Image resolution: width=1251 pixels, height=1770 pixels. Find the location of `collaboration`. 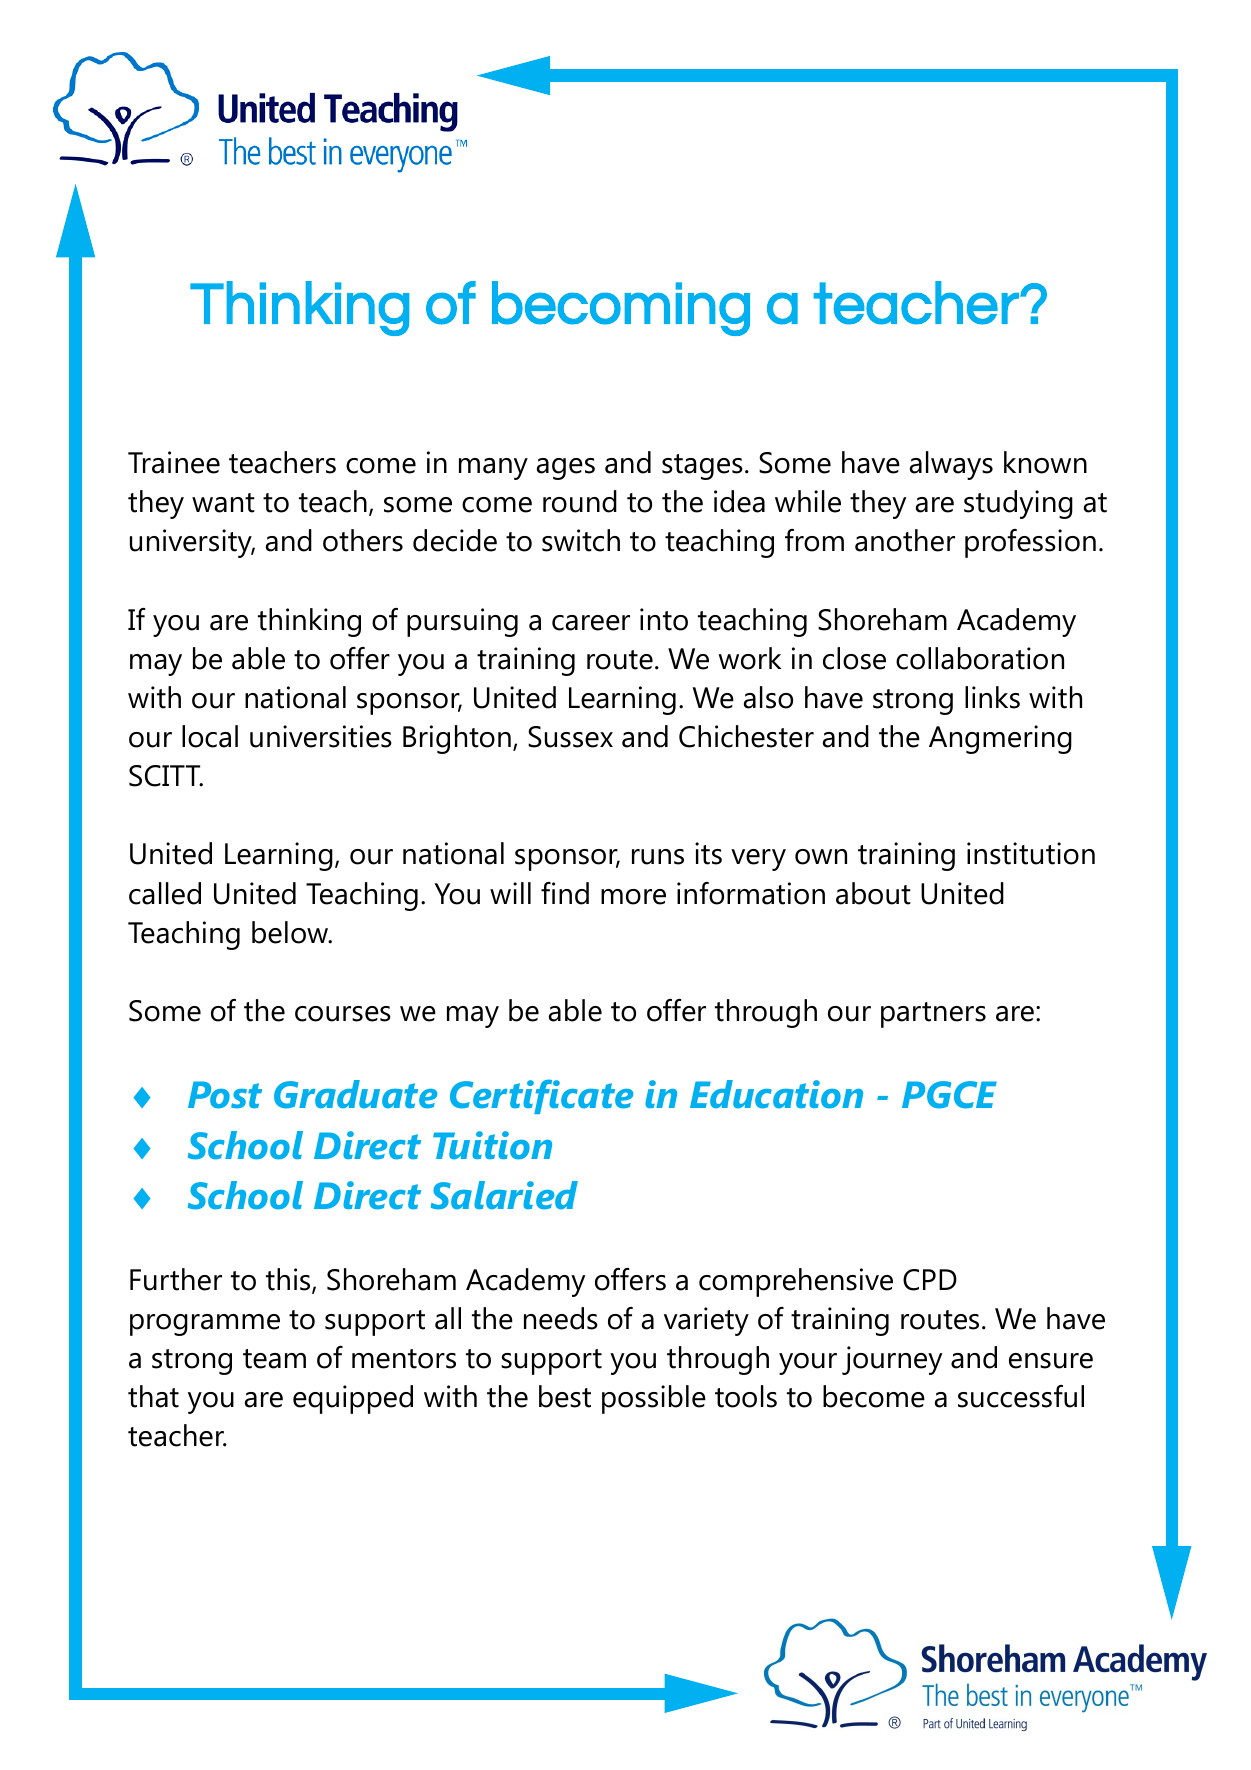

collaboration is located at coordinates (980, 658).
